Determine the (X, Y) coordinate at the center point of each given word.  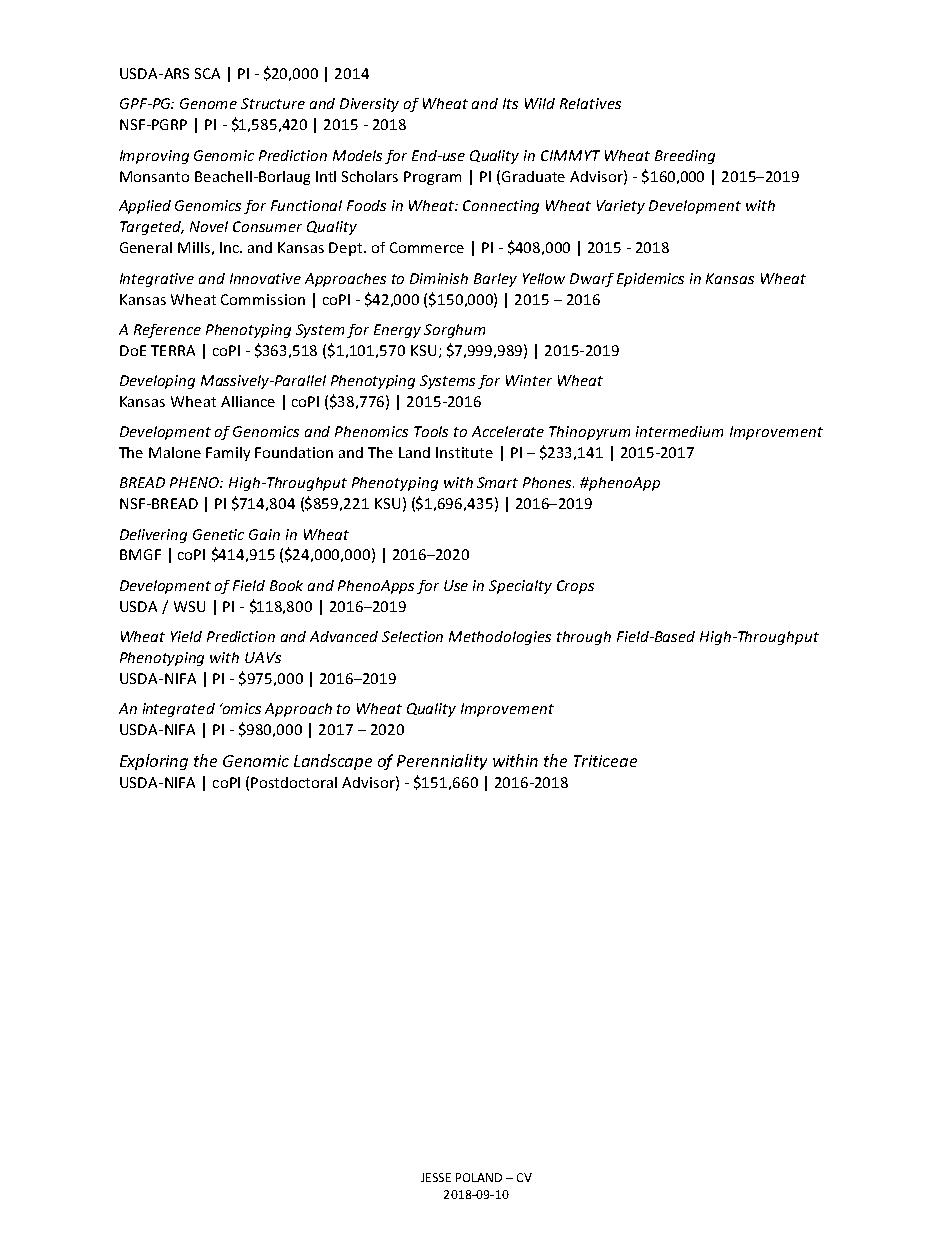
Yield (186, 636)
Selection (412, 636)
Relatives (590, 103)
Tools (431, 431)
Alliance (248, 401)
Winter (529, 380)
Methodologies (500, 638)
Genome (208, 103)
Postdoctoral (294, 782)
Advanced (344, 636)
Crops (575, 587)
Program (432, 178)
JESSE (436, 1177)
